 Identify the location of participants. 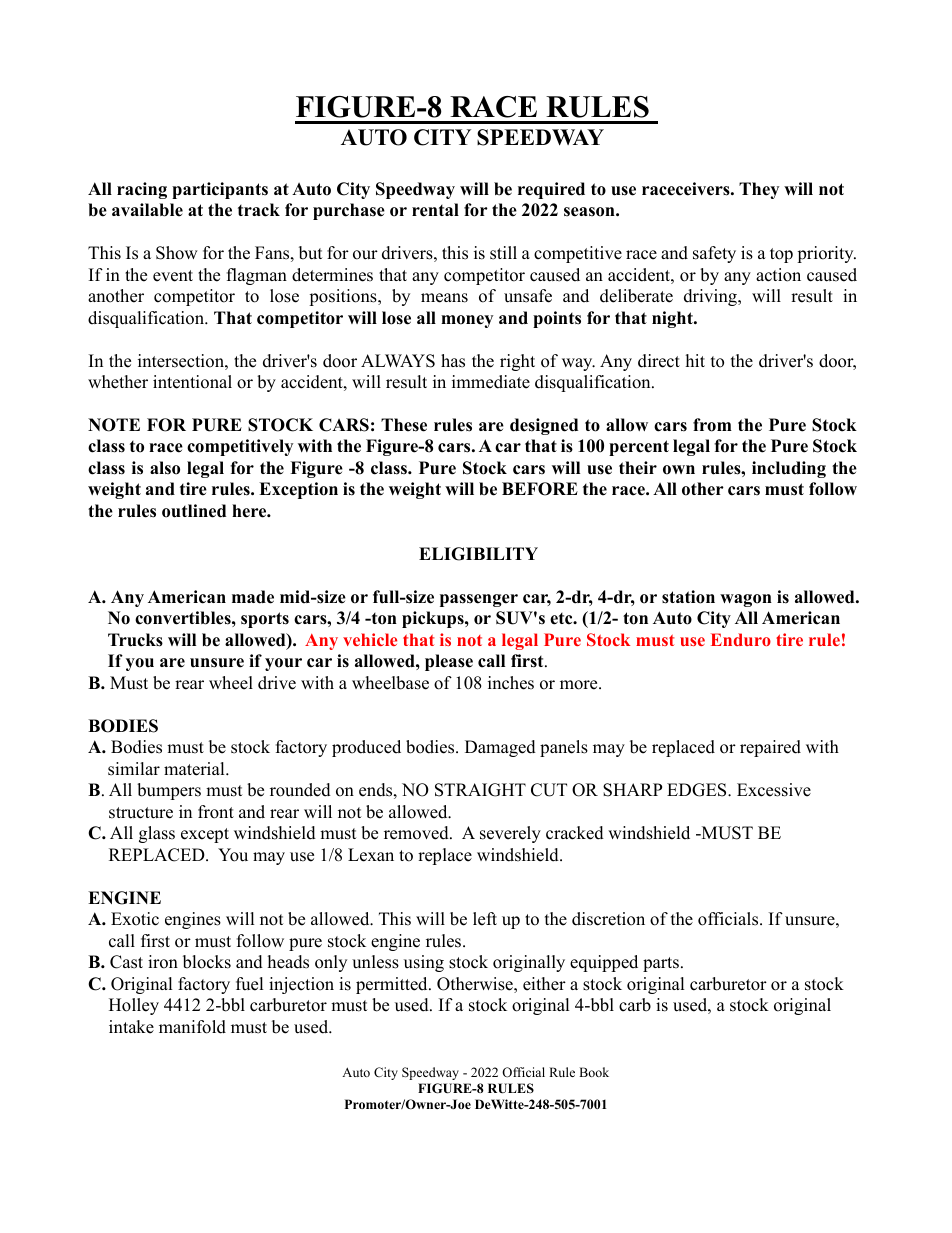
(220, 190).
